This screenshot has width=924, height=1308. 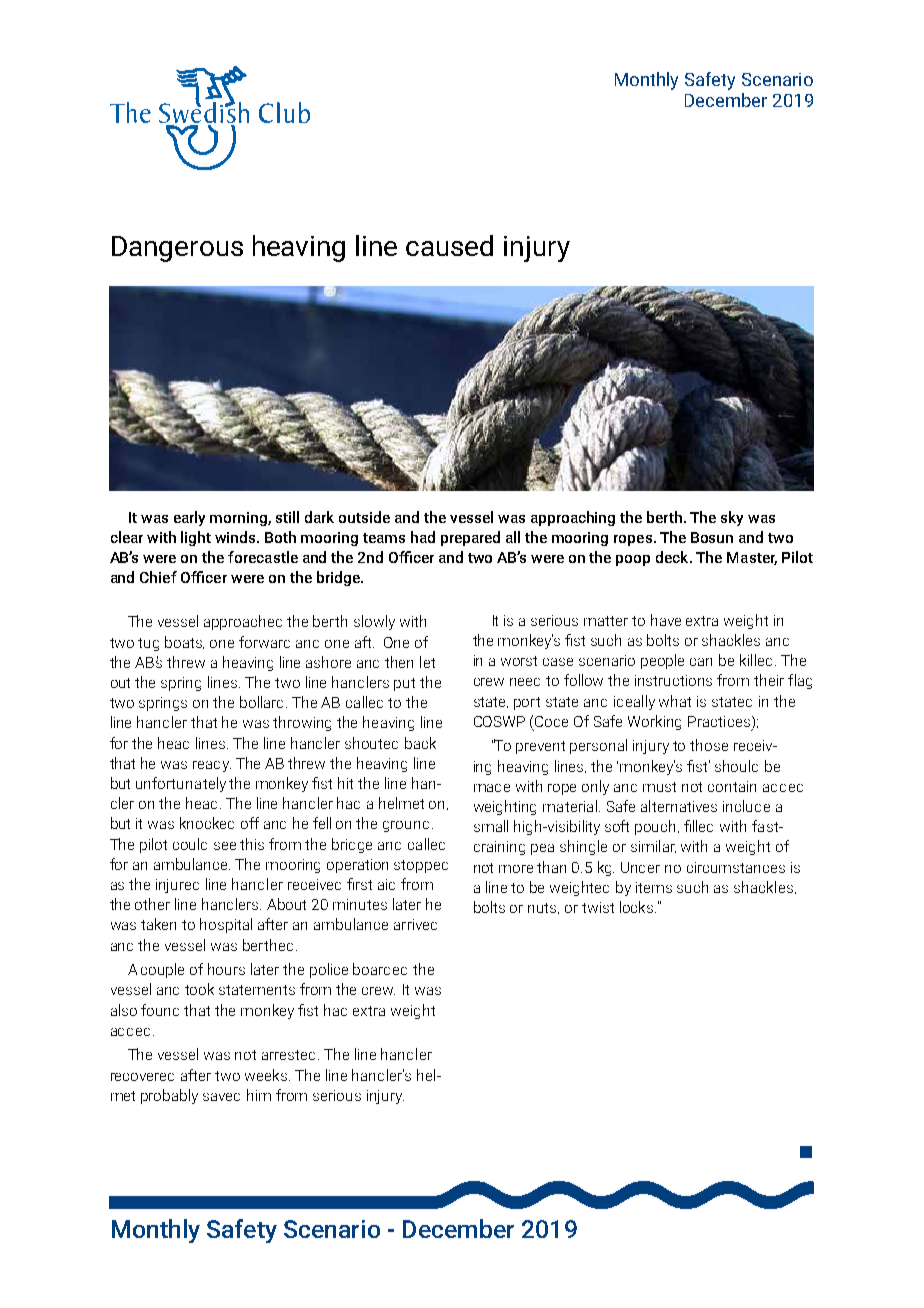 I want to click on sky, so click(x=732, y=518).
